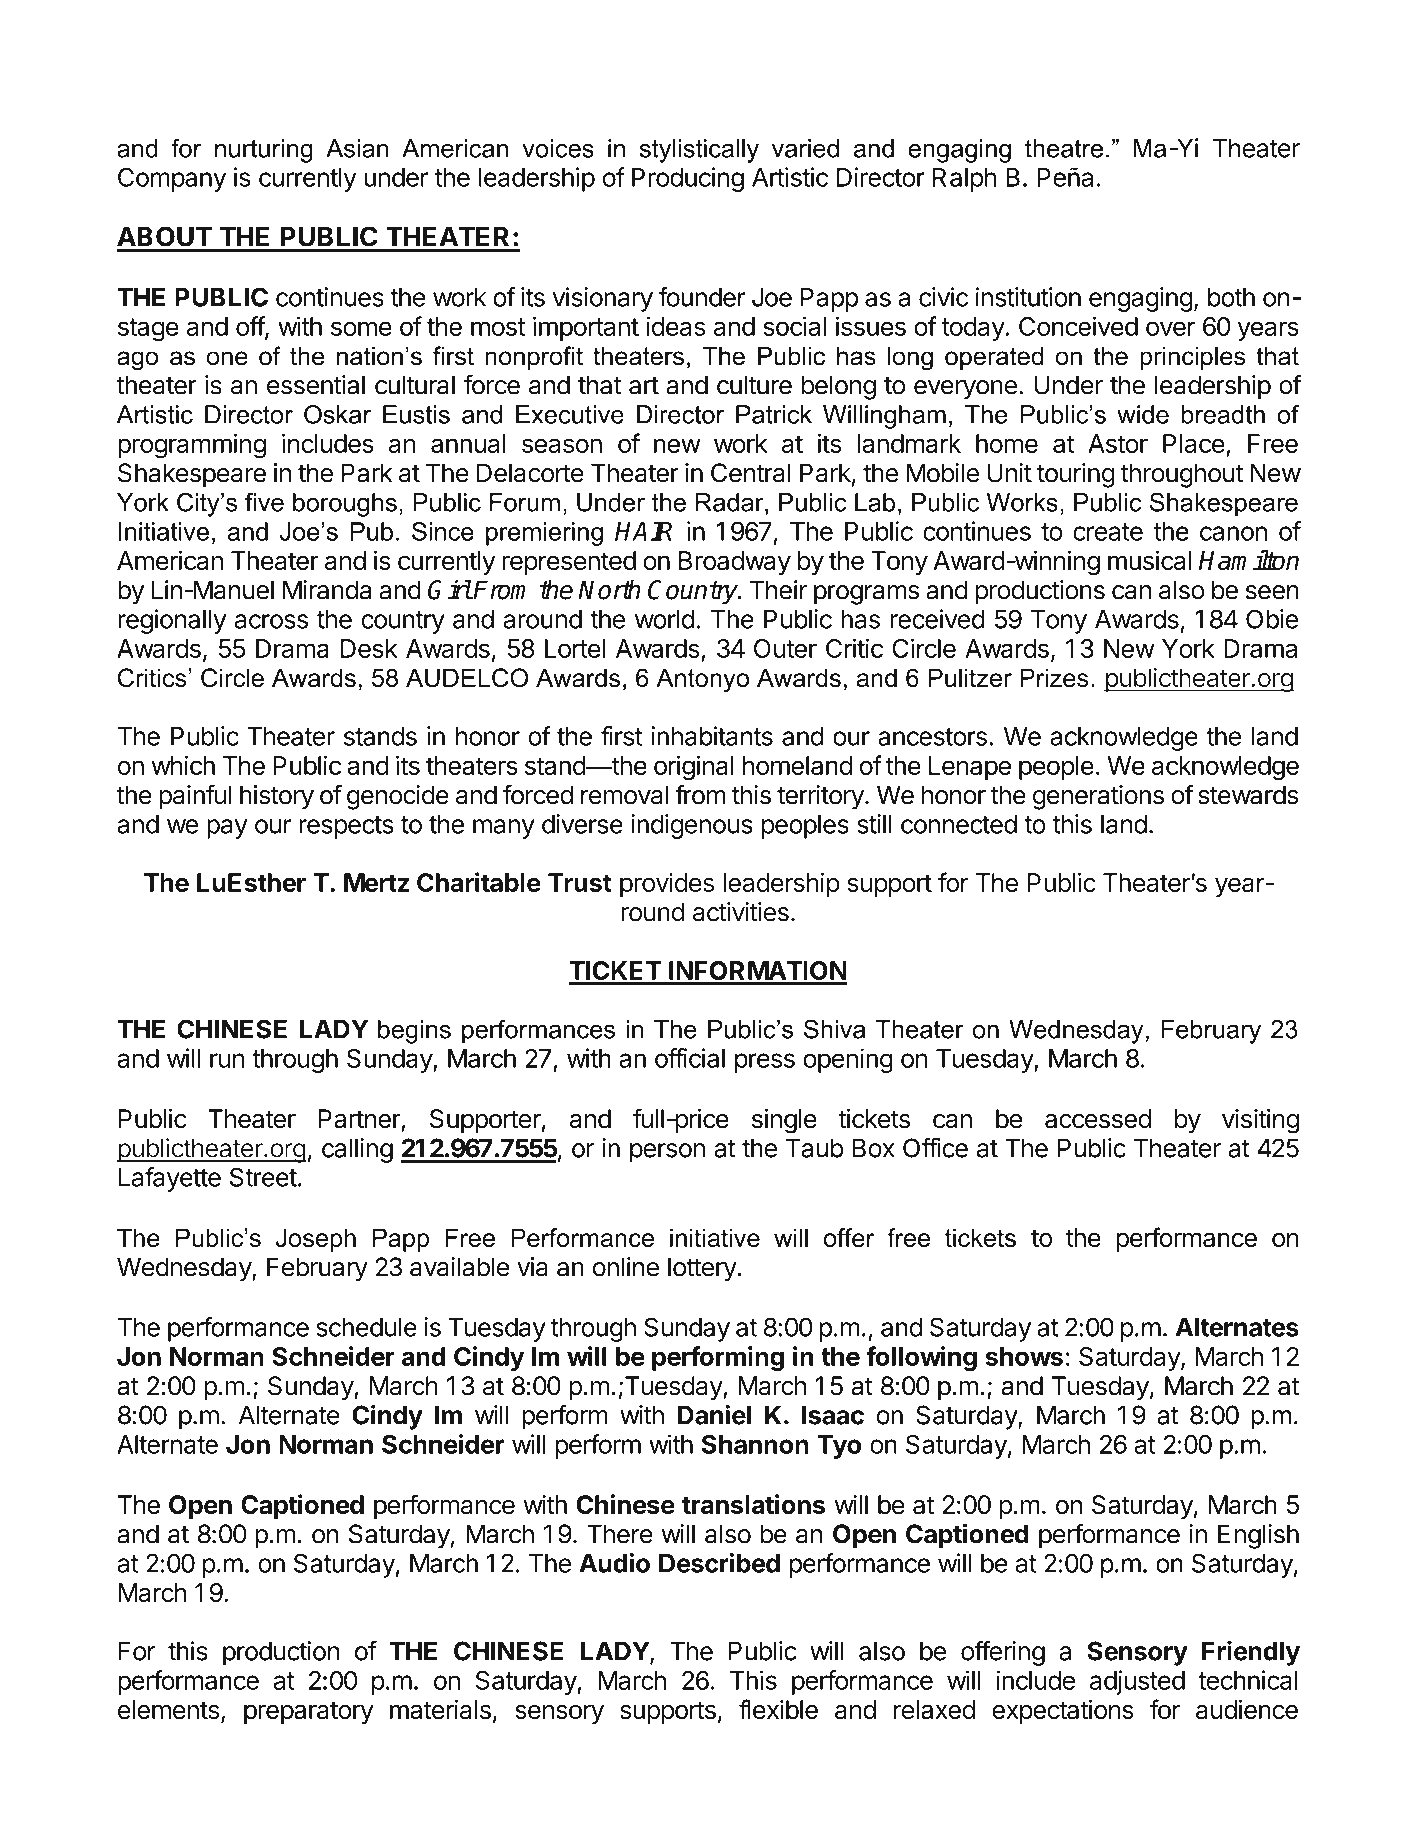 The image size is (1416, 1833). I want to click on Broadway, so click(735, 563).
